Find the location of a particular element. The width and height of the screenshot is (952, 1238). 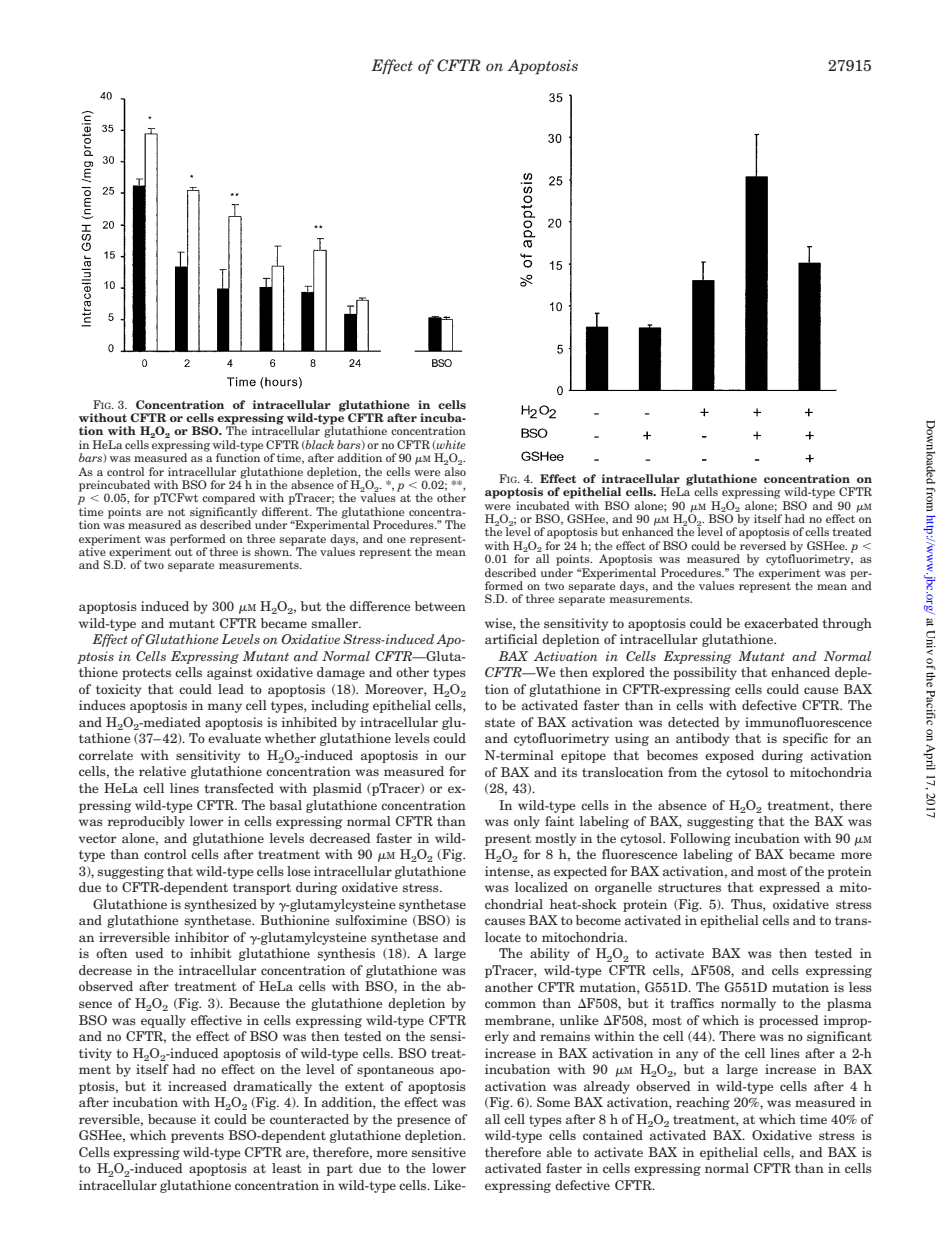

prevents is located at coordinates (197, 1137).
